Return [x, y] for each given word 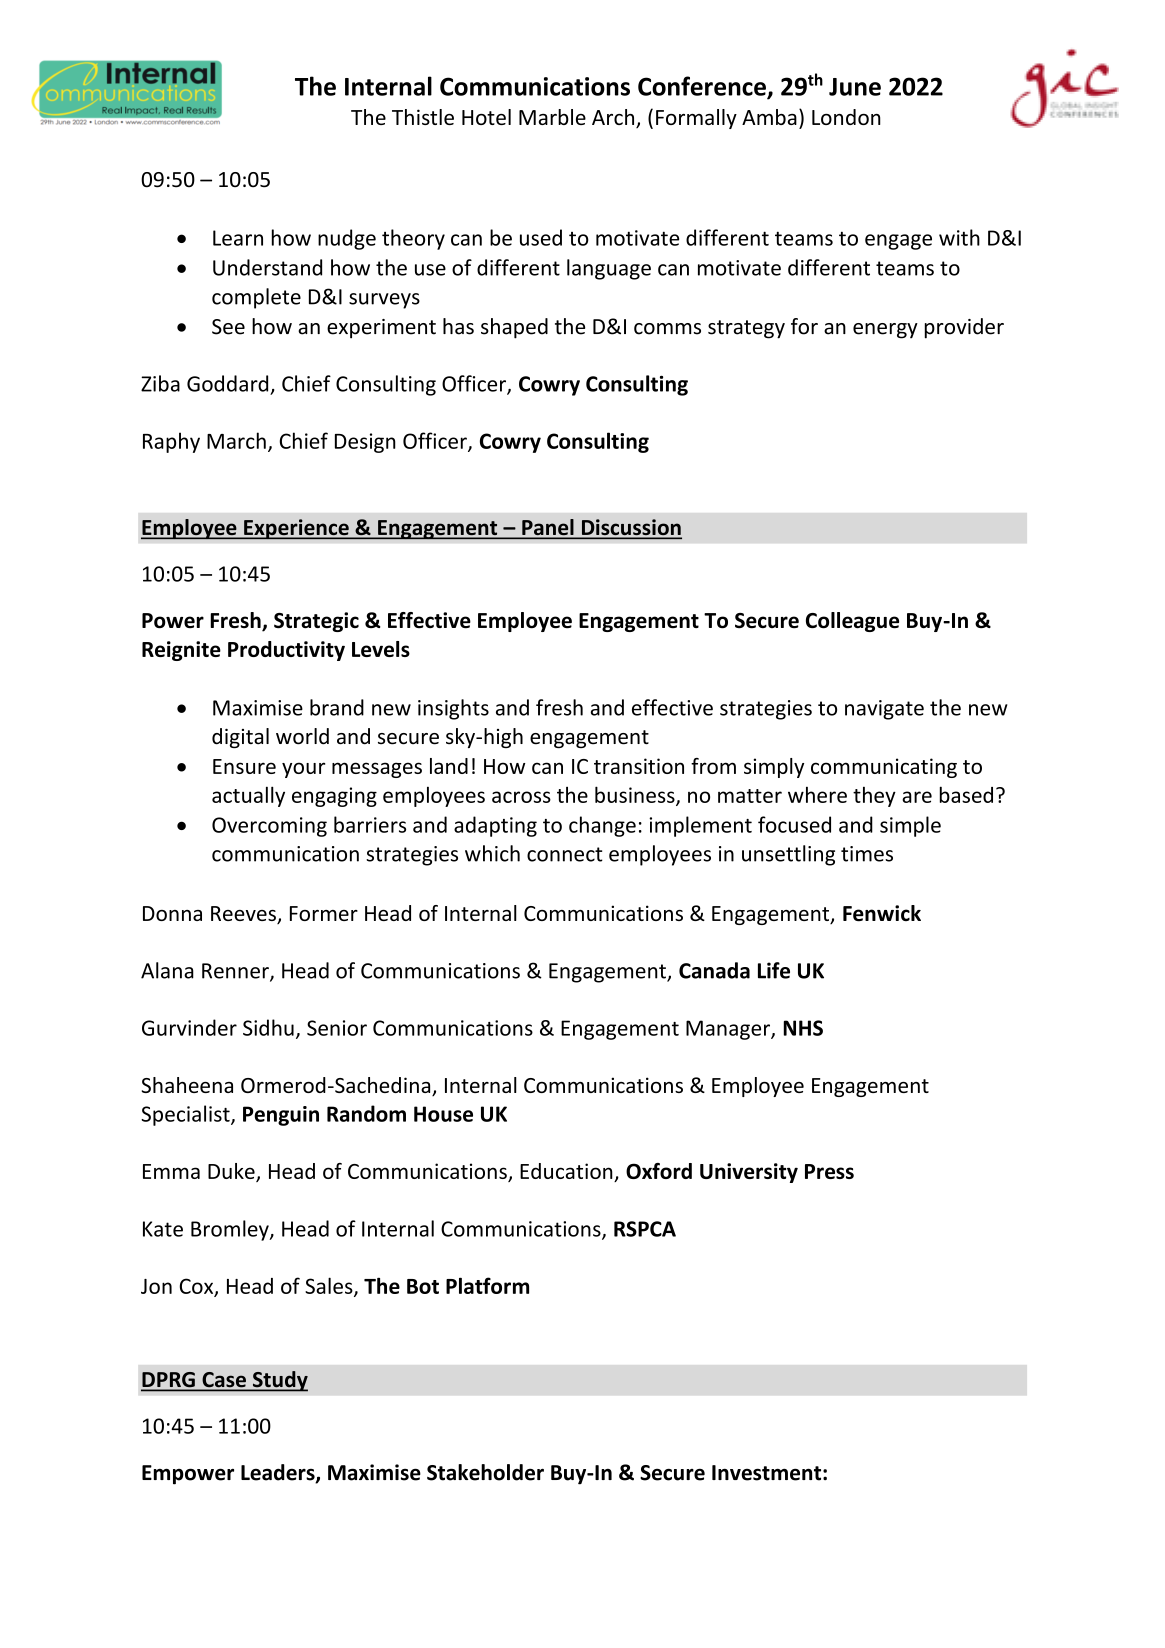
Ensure [244, 766]
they [874, 797]
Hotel [486, 117]
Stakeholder [485, 1472]
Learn [238, 238]
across [521, 797]
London [846, 117]
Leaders [279, 1473]
